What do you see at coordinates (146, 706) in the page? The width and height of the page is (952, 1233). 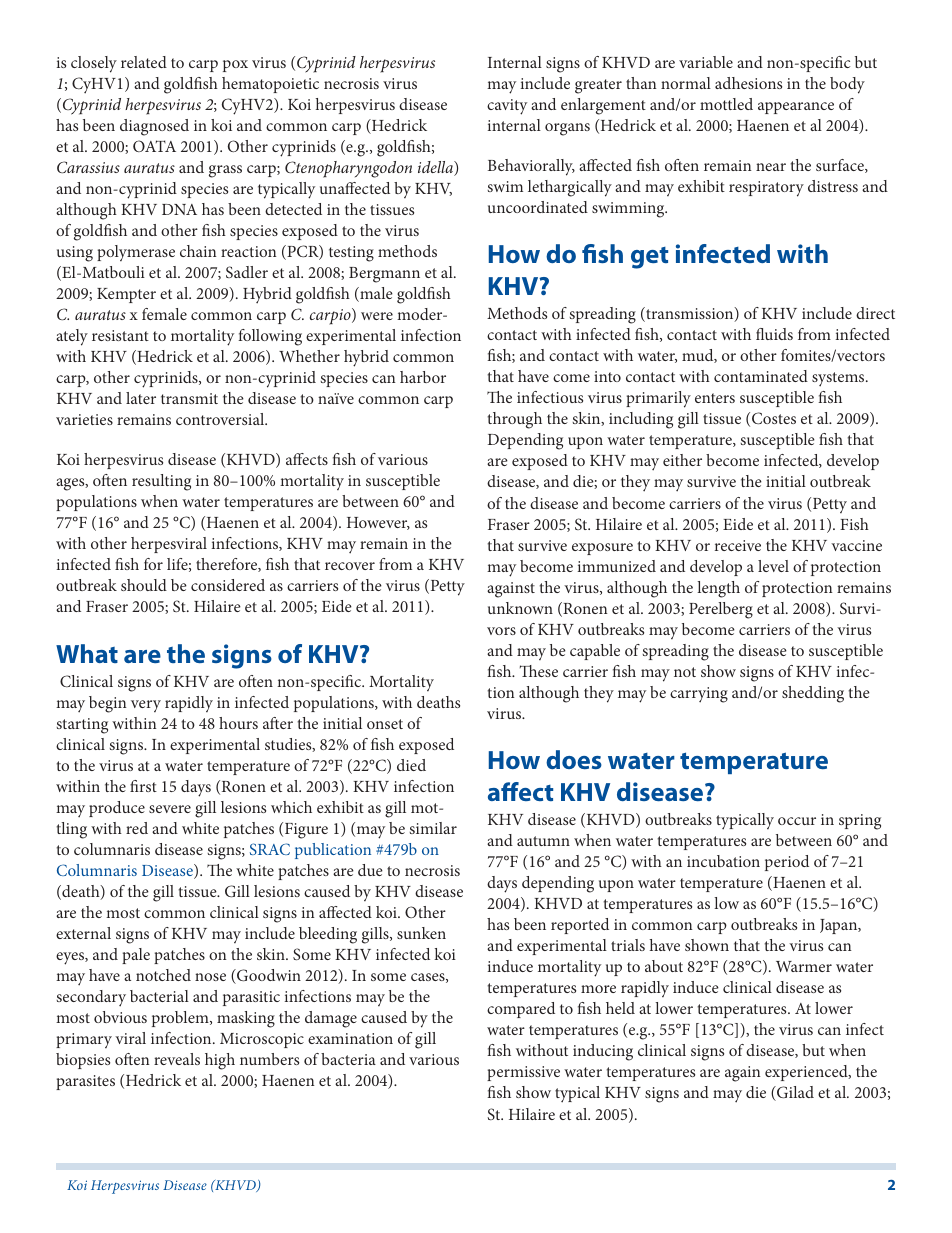 I see `very` at bounding box center [146, 706].
